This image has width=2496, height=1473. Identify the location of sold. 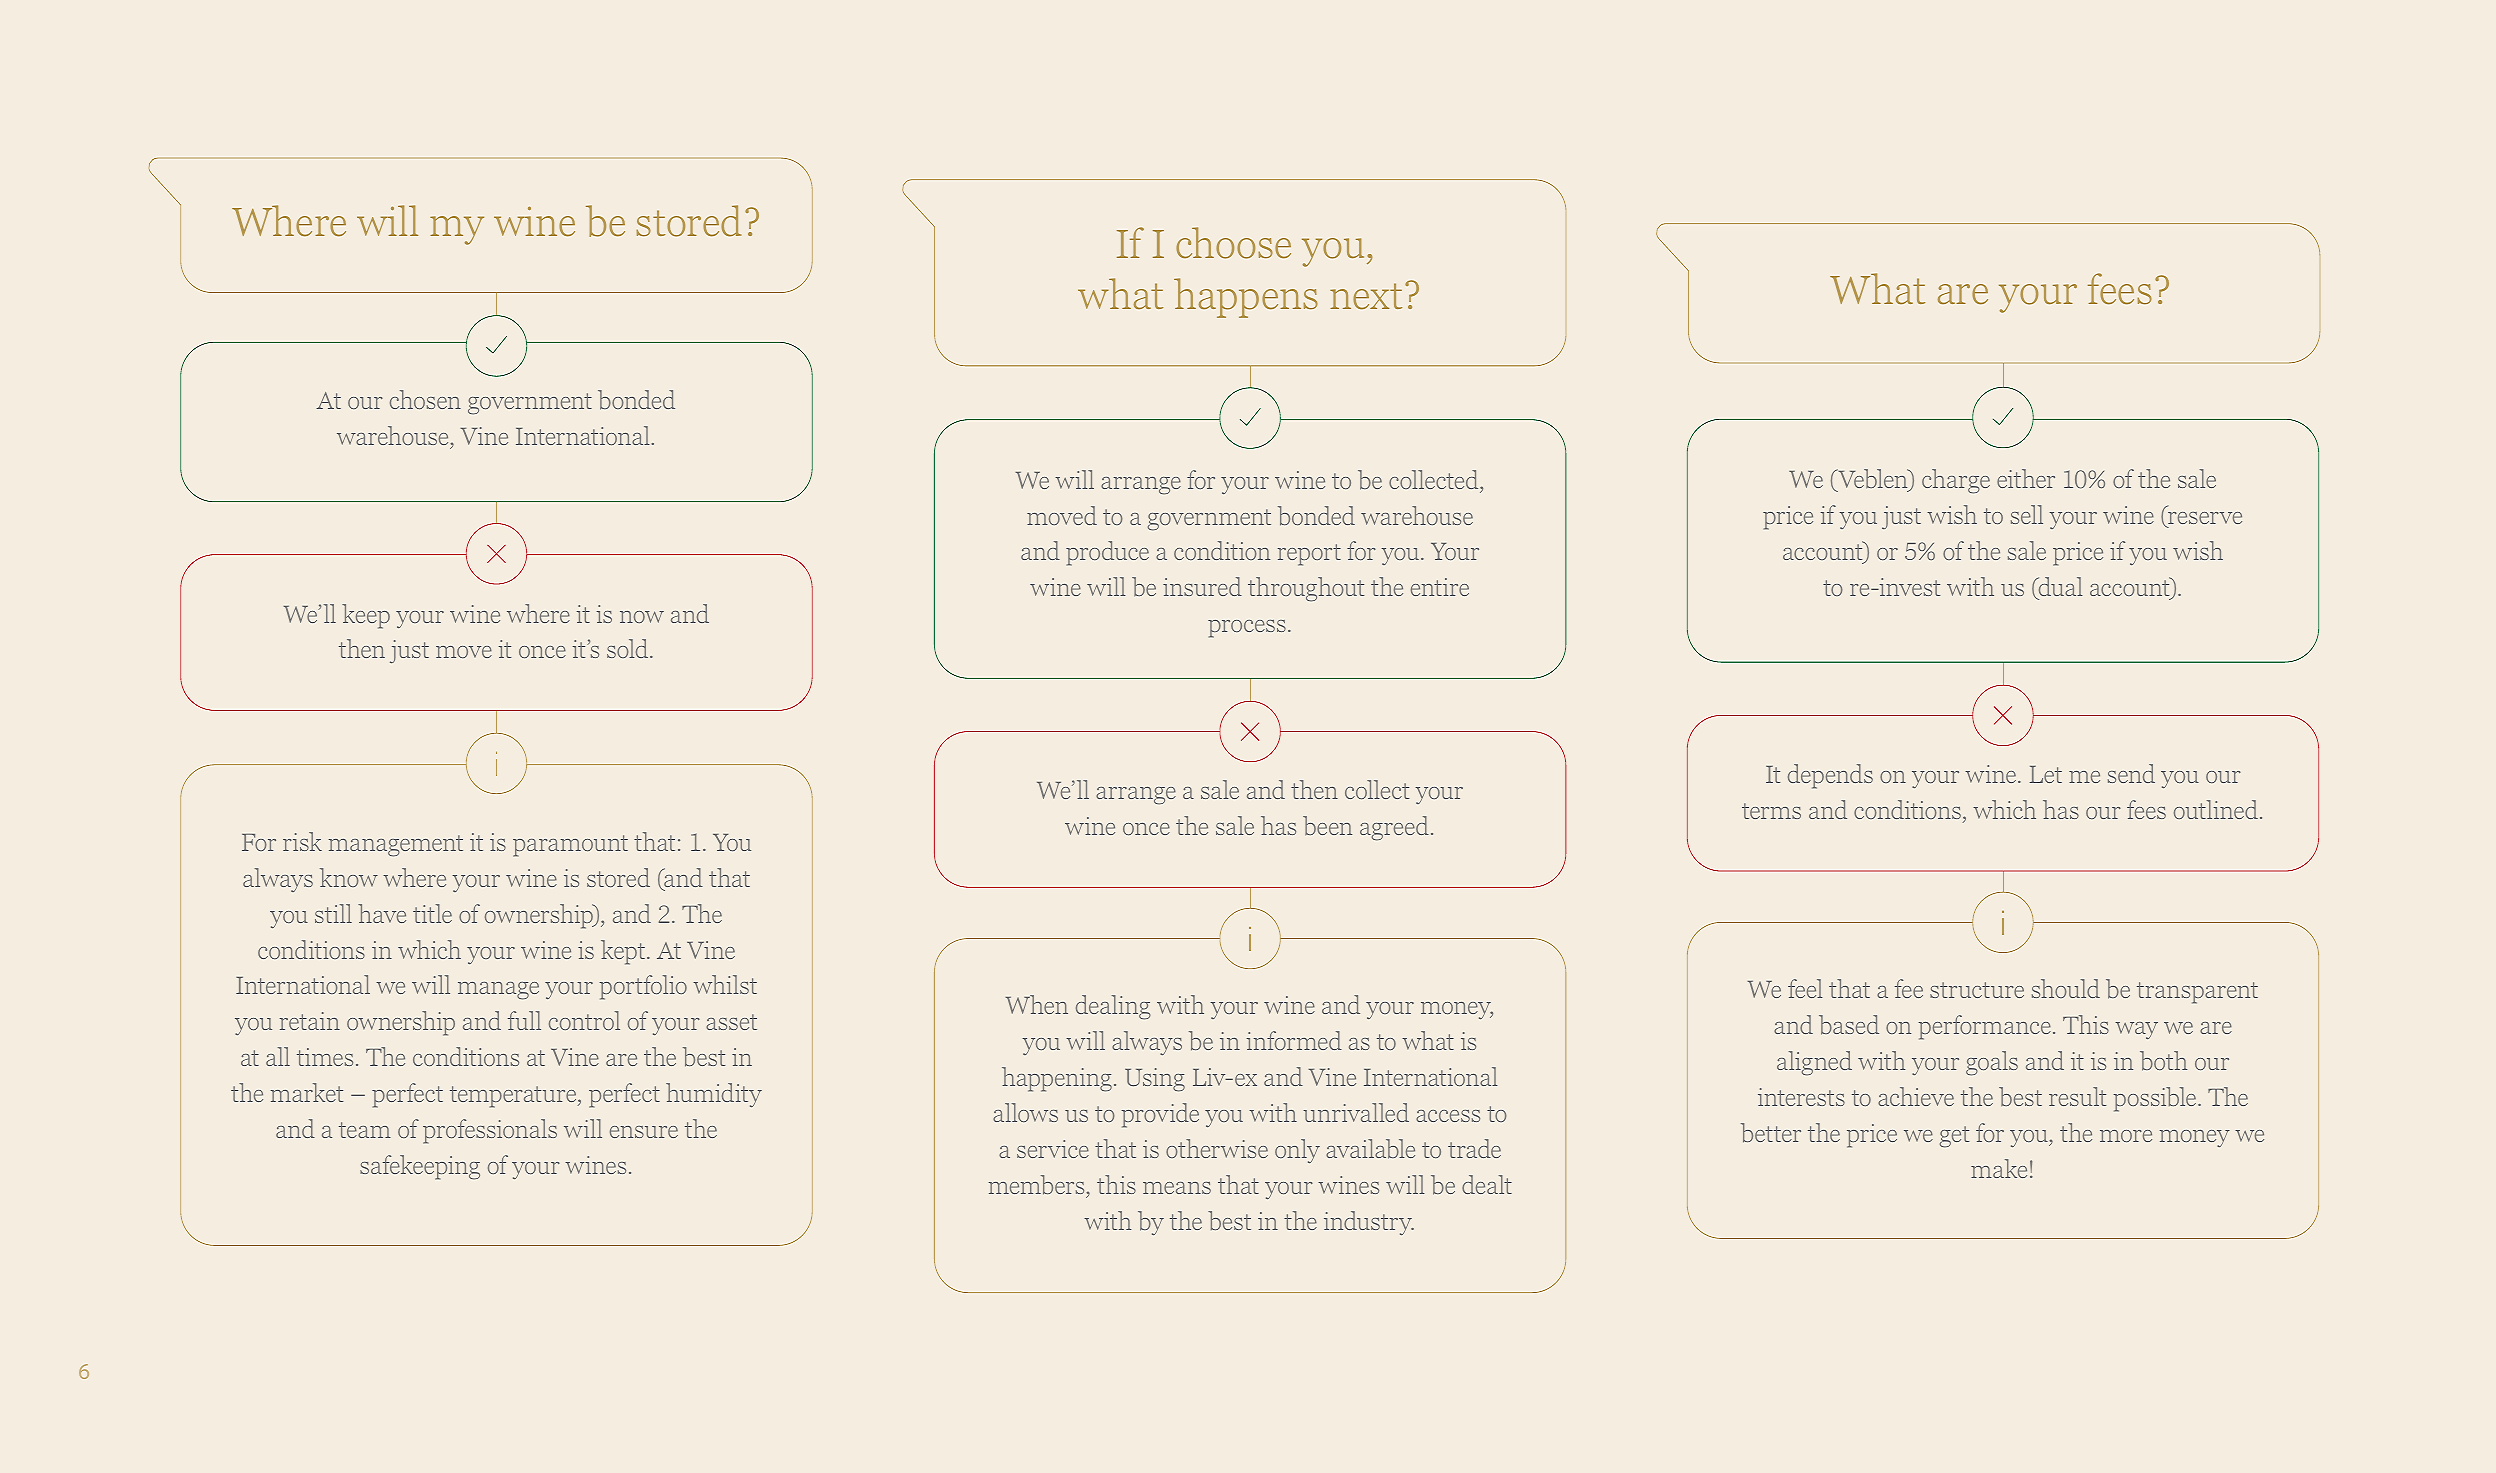
(629, 648).
